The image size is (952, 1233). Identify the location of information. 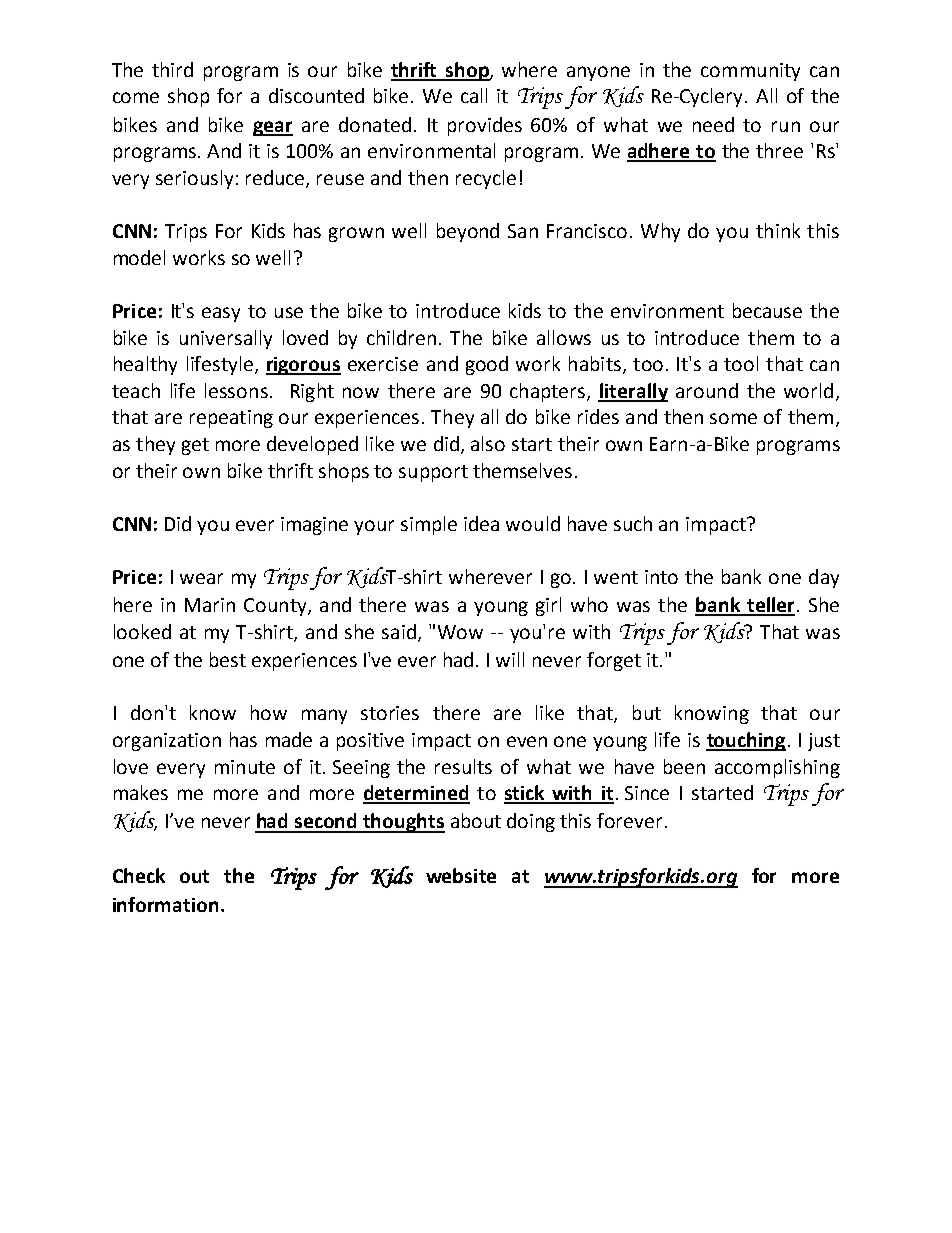
(165, 904).
